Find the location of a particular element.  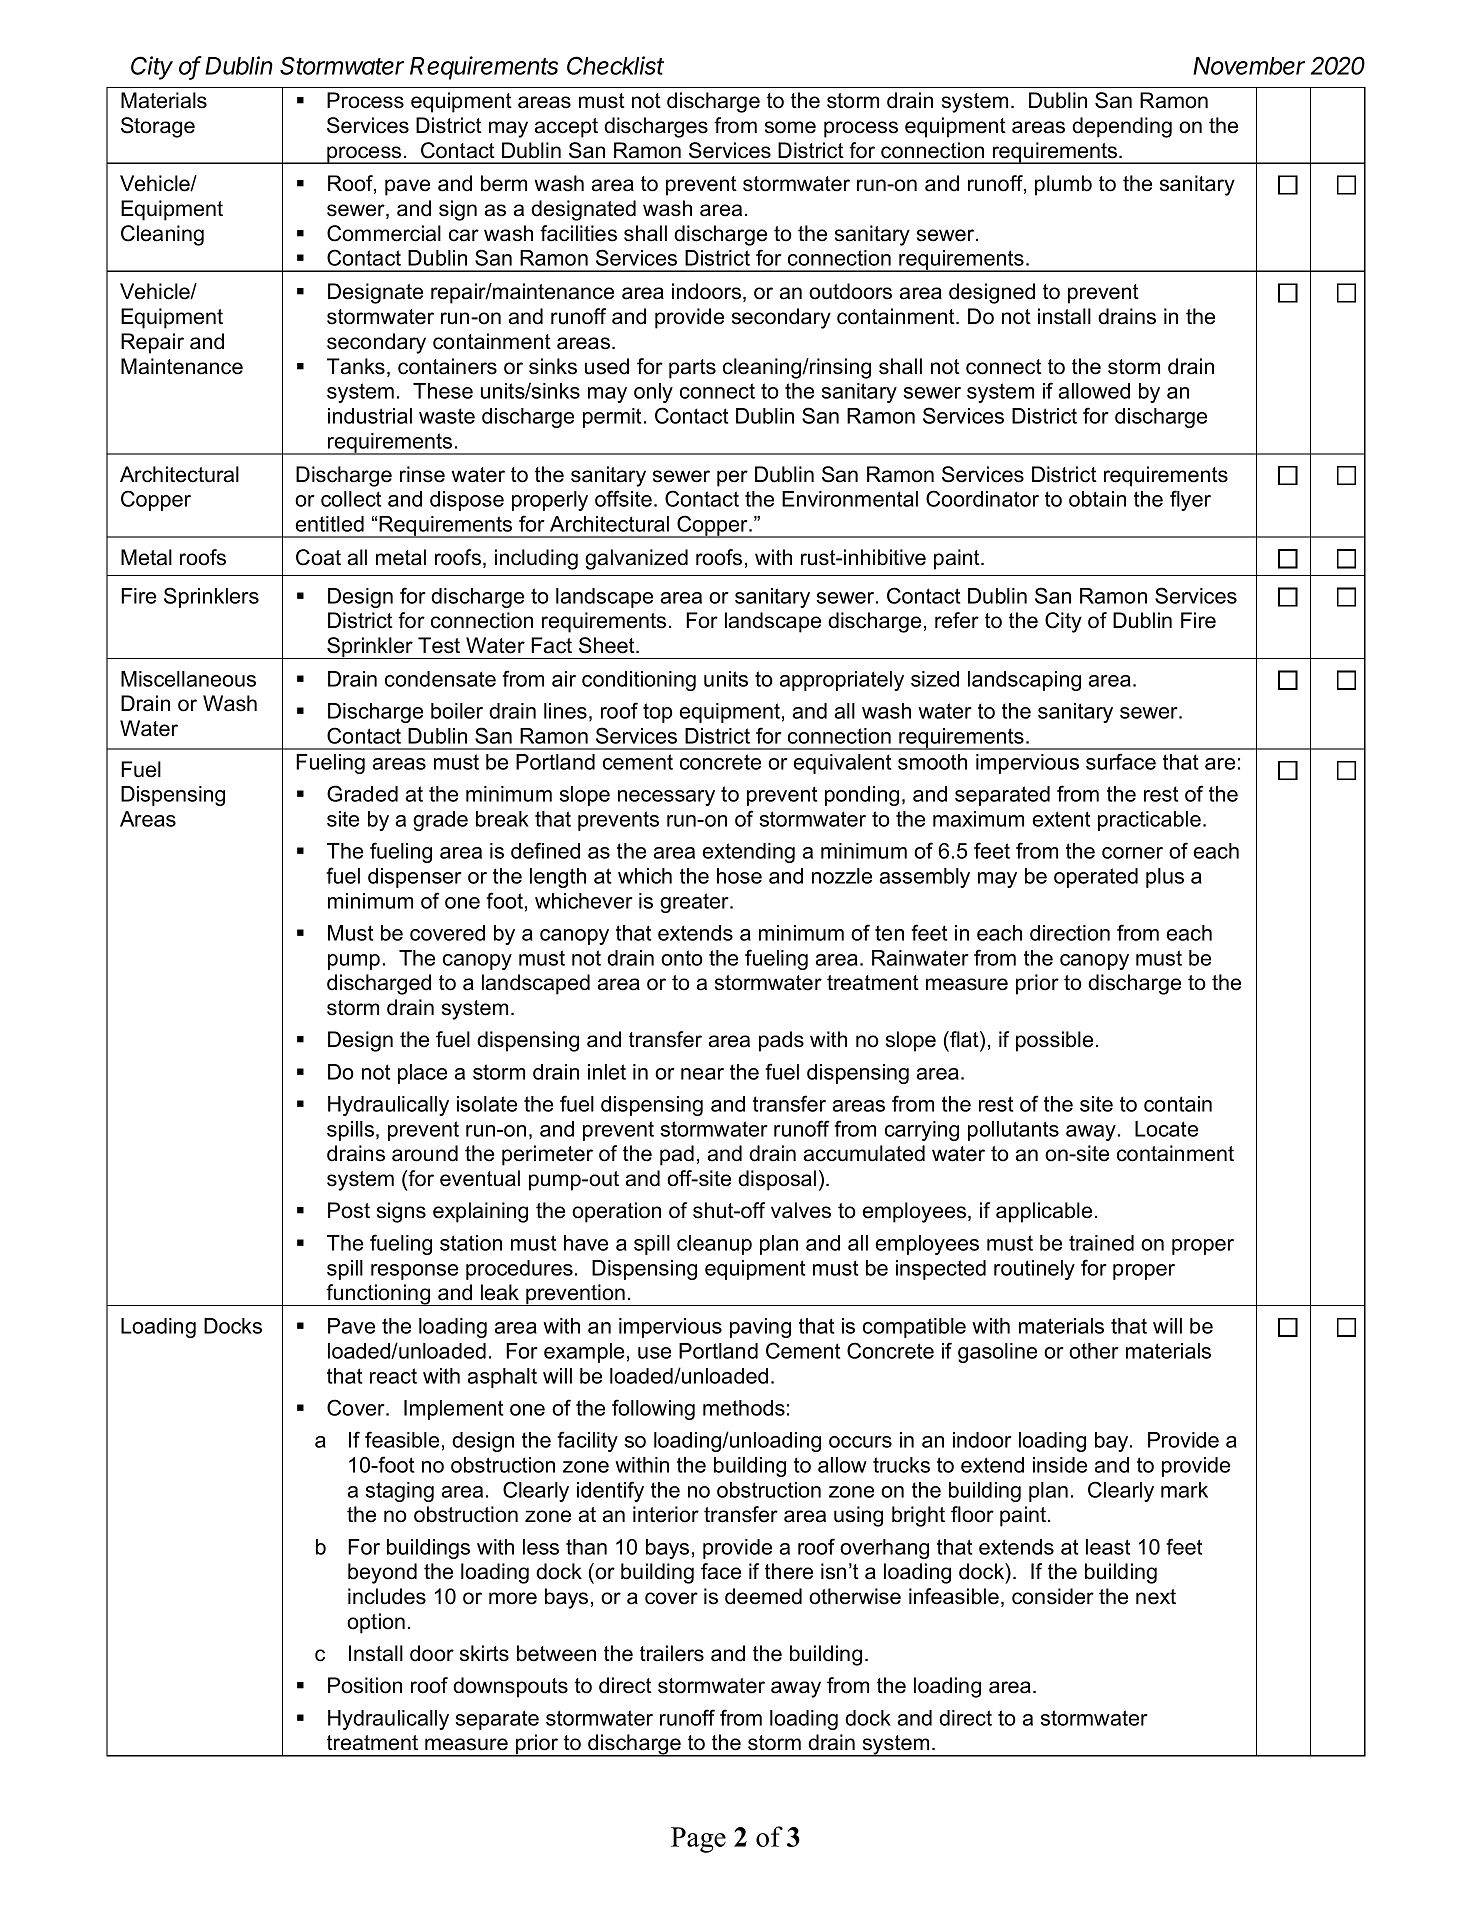

staging is located at coordinates (399, 1492).
